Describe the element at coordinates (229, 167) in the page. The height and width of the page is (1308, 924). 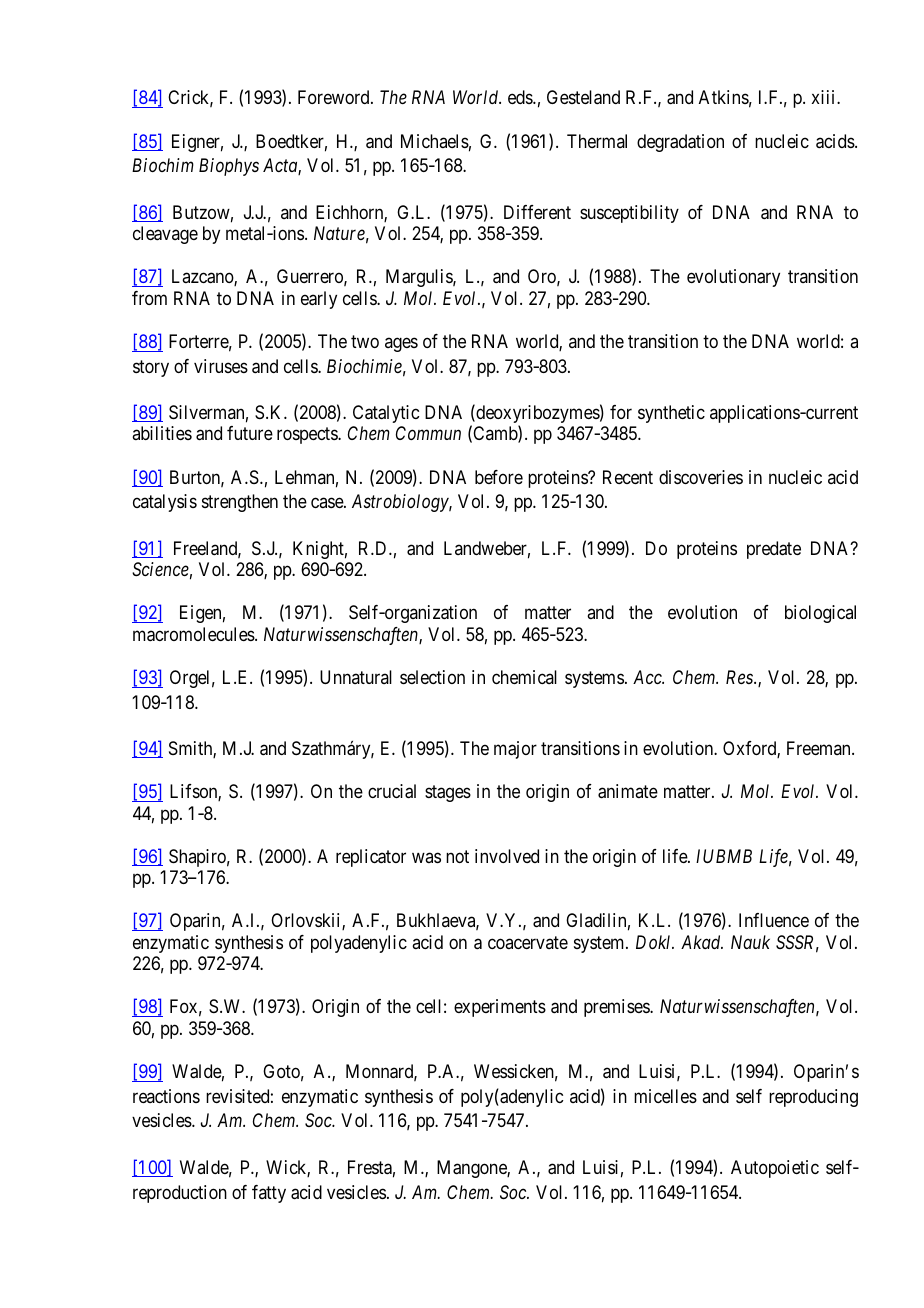
I see `Biophys` at that location.
